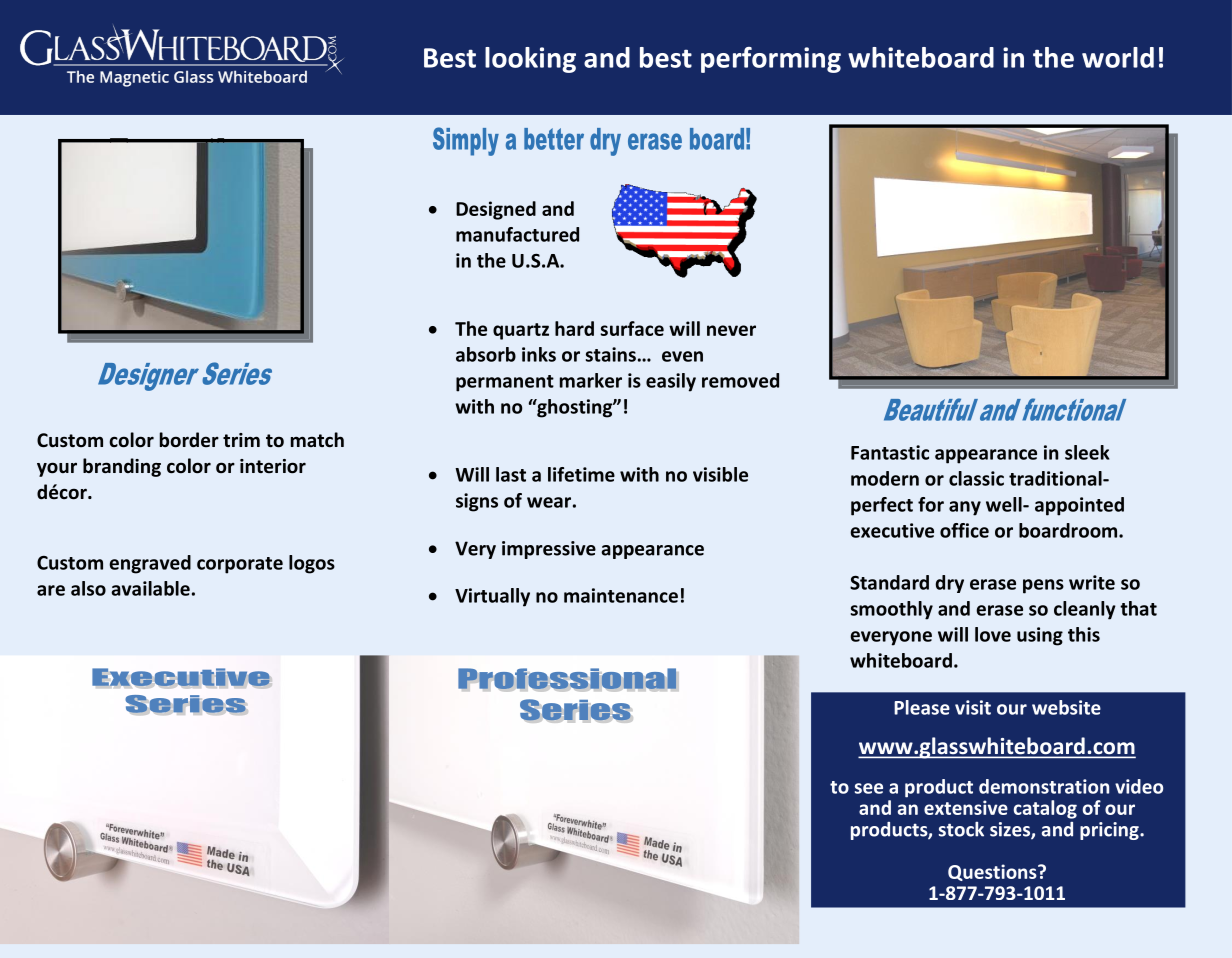 The image size is (1232, 958). What do you see at coordinates (976, 478) in the screenshot?
I see `classic` at bounding box center [976, 478].
